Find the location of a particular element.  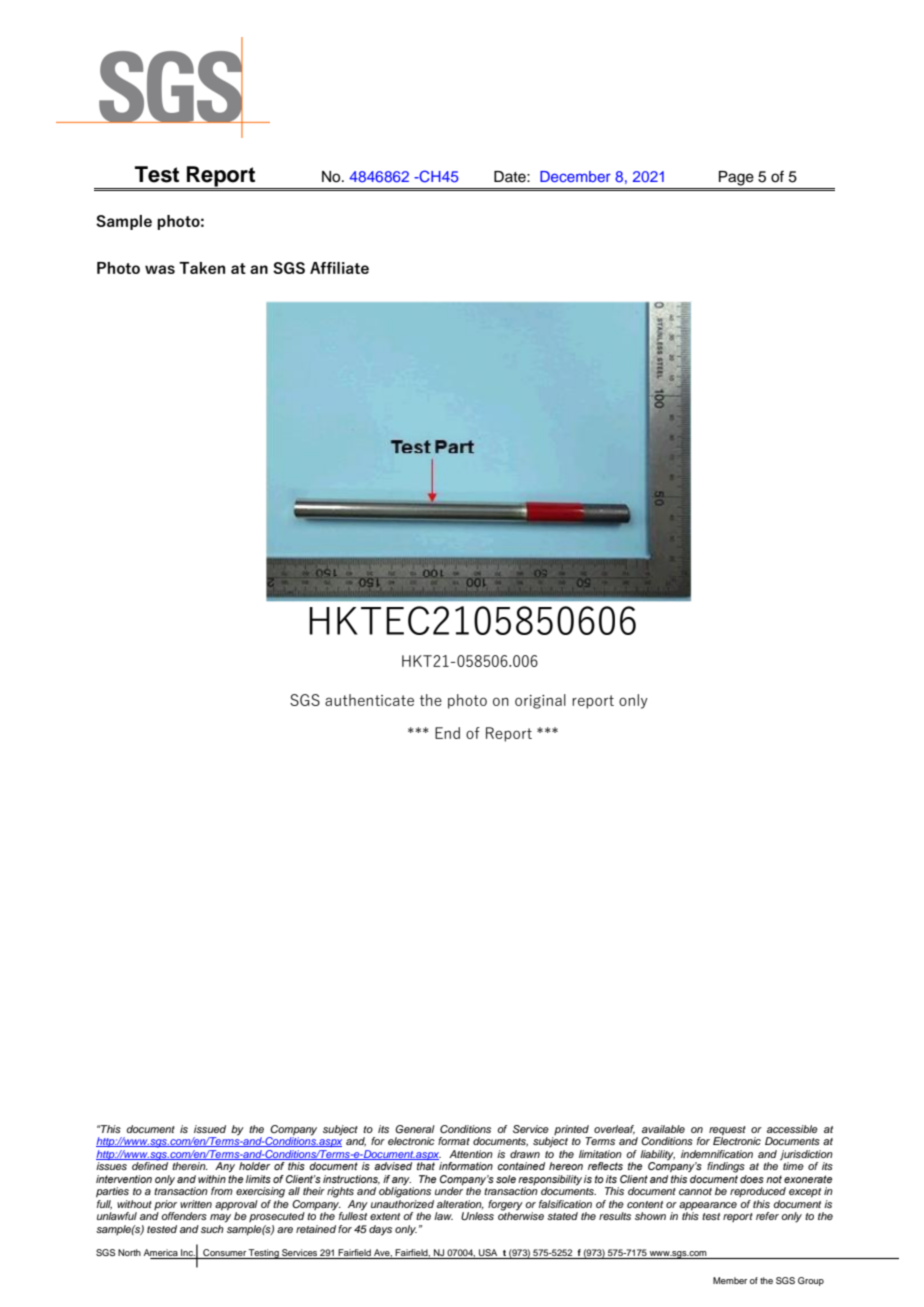

December is located at coordinates (575, 176).
